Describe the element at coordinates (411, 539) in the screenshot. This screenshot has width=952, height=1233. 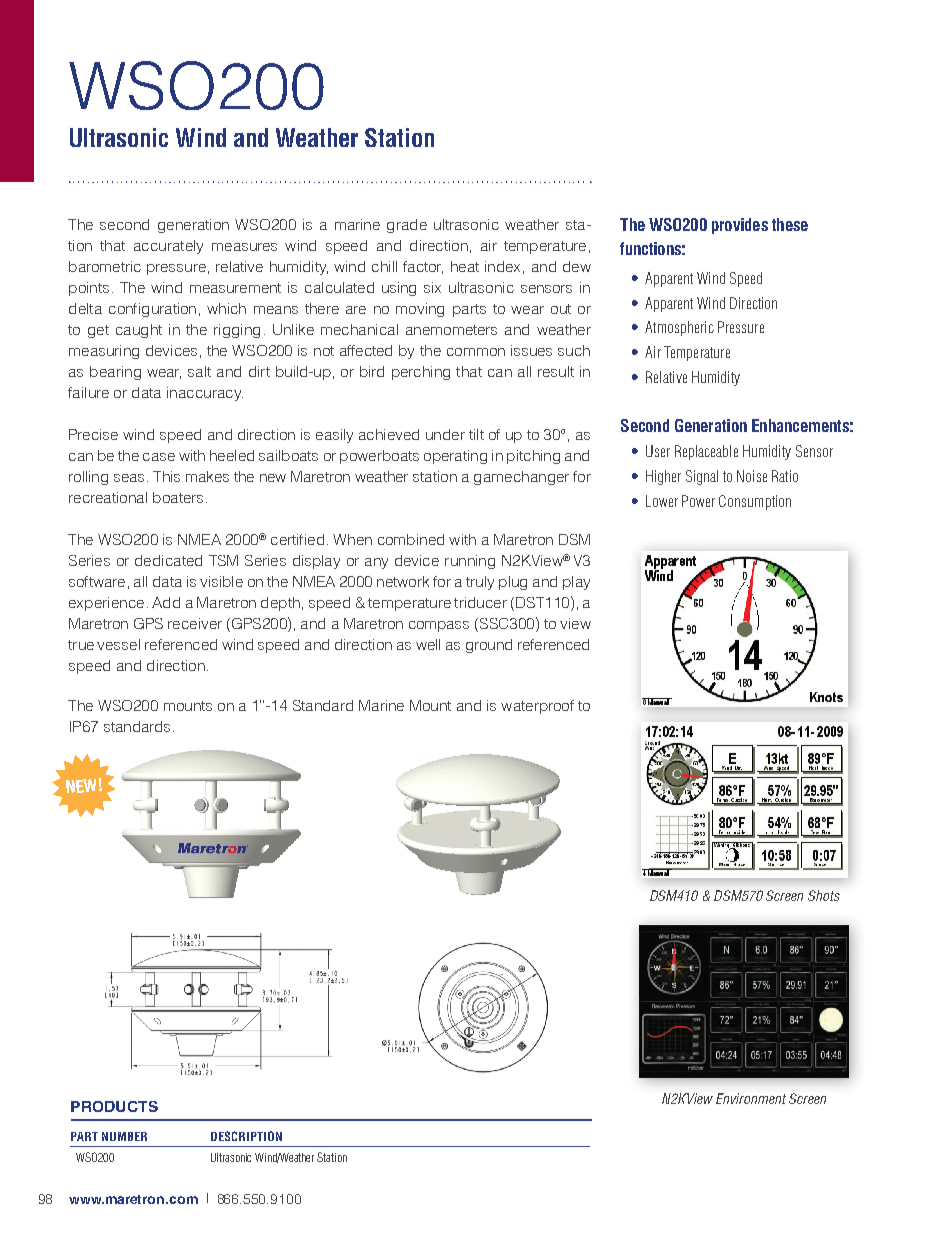
I see `combined` at that location.
